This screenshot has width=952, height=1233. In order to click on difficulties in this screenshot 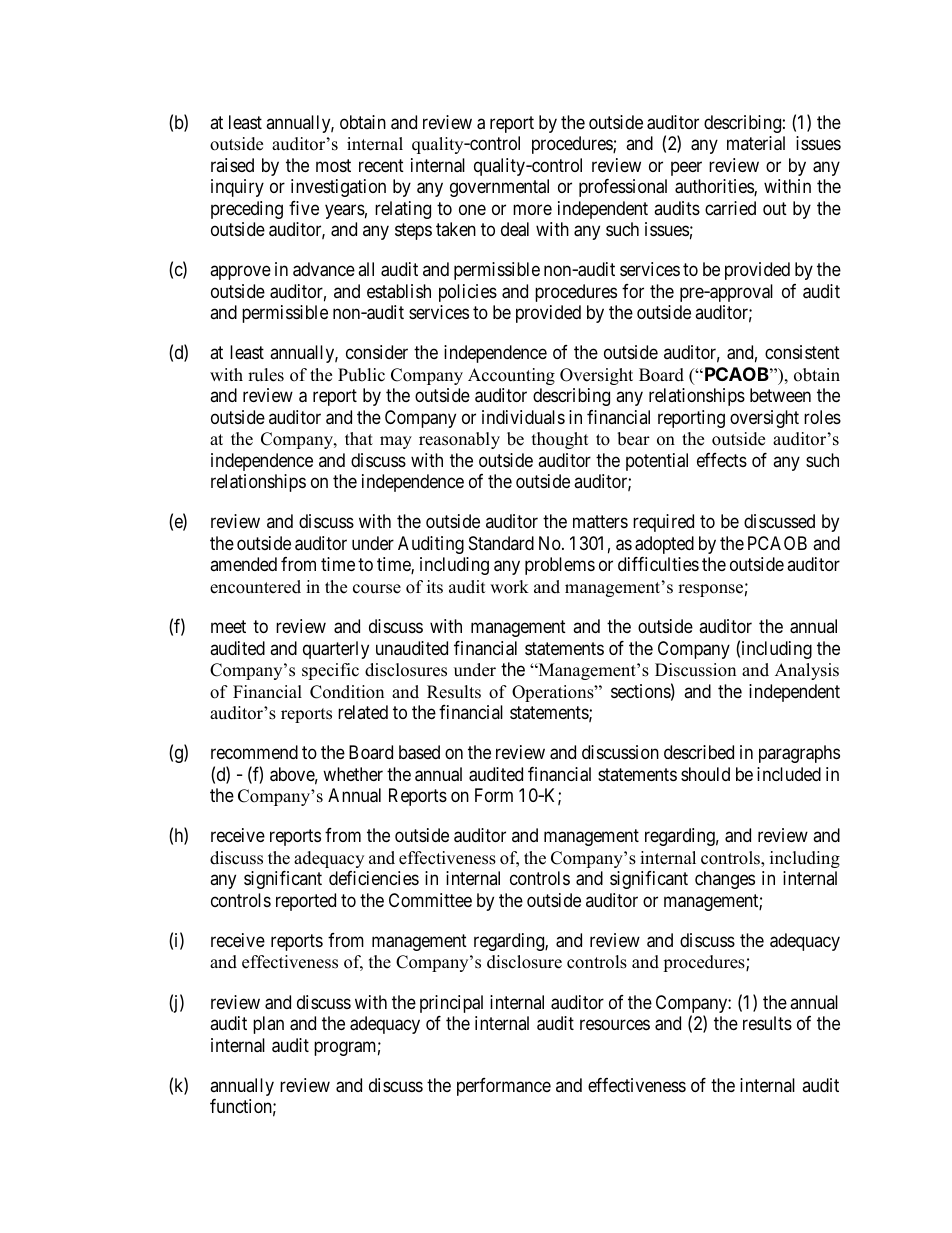, I will do `click(658, 564)`.
